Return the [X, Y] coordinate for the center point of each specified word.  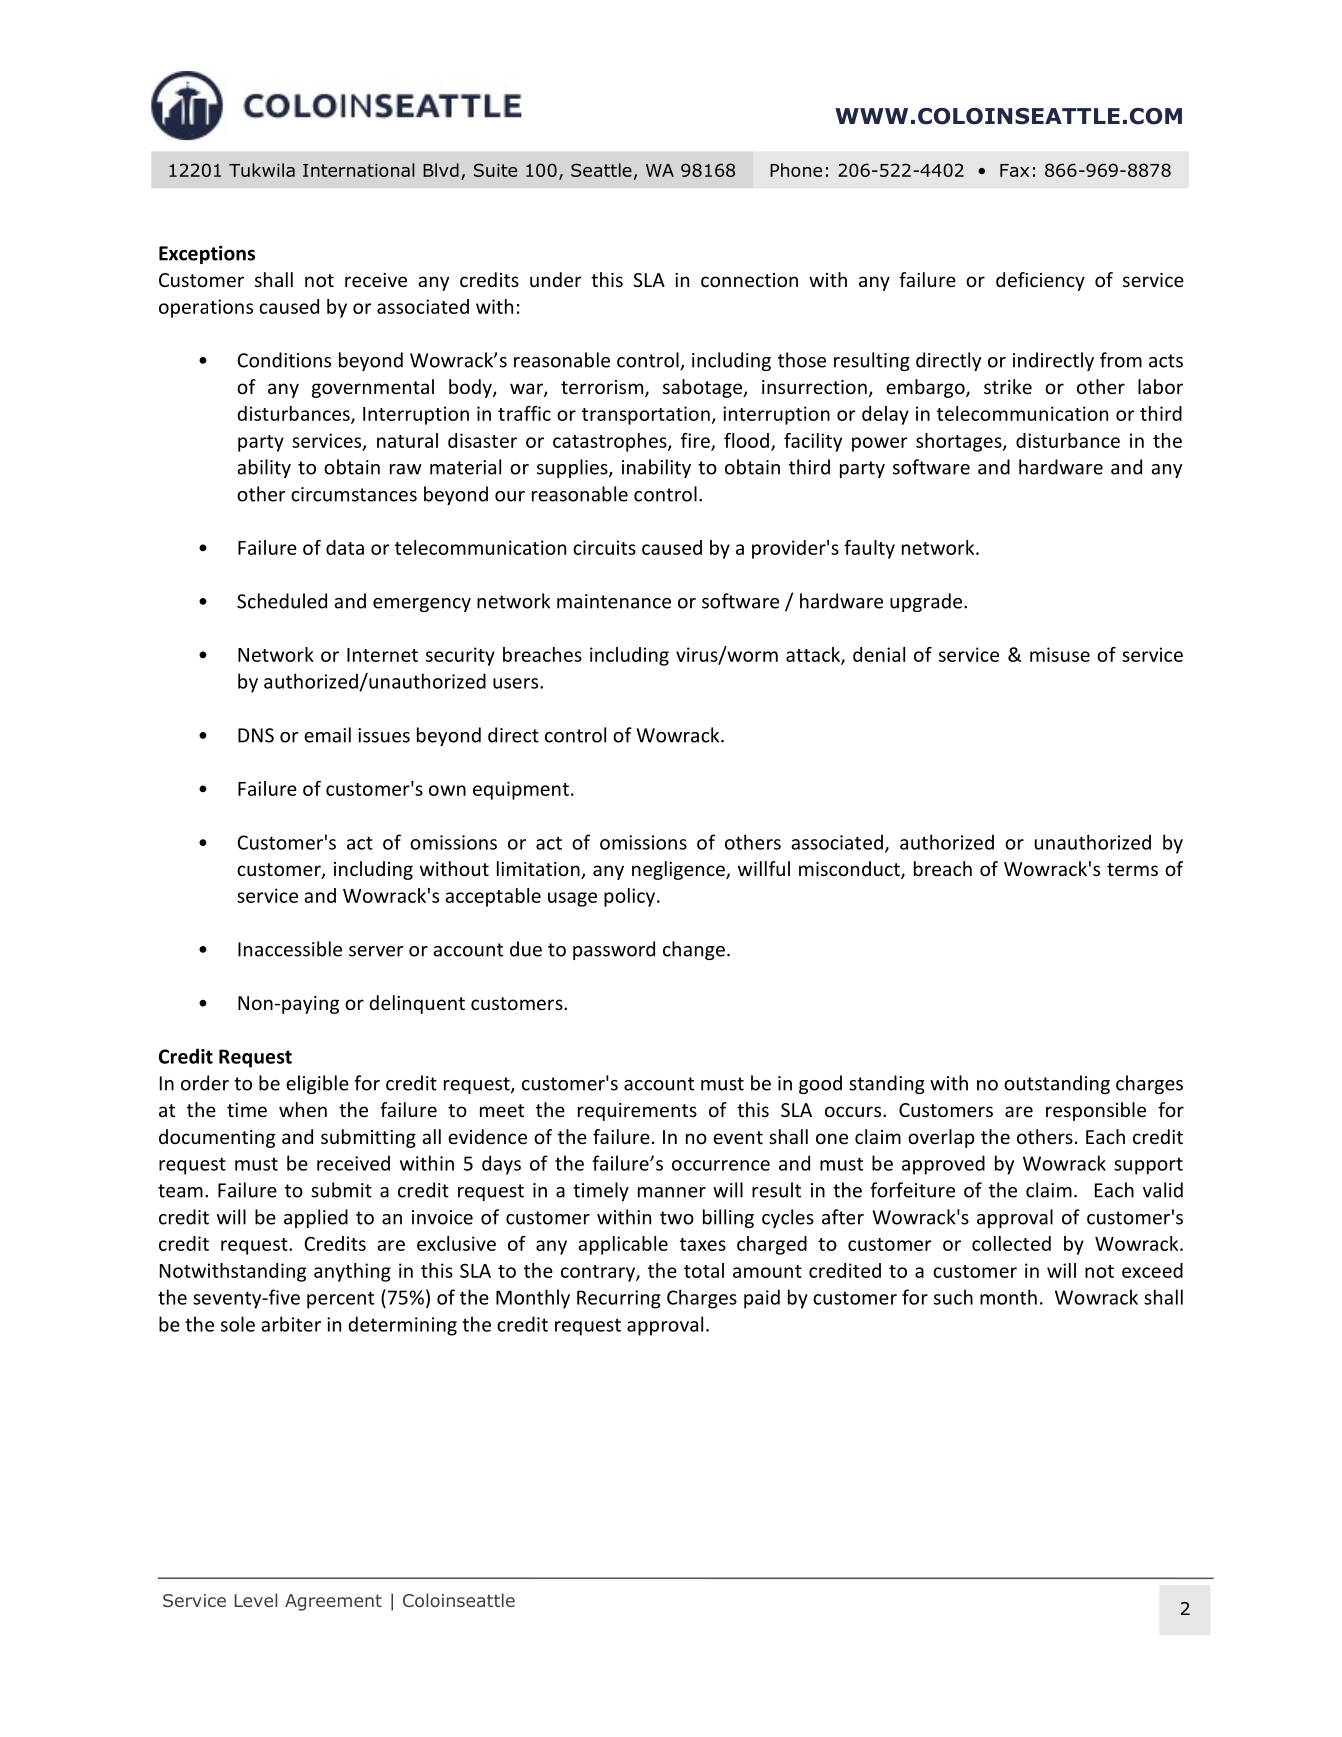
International [359, 170]
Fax [1014, 170]
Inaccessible [290, 949]
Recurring [619, 1299]
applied [316, 1218]
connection [749, 280]
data [345, 547]
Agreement [333, 1602]
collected [1011, 1243]
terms [1132, 869]
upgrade [927, 602]
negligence [679, 870]
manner [672, 1192]
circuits [604, 547]
